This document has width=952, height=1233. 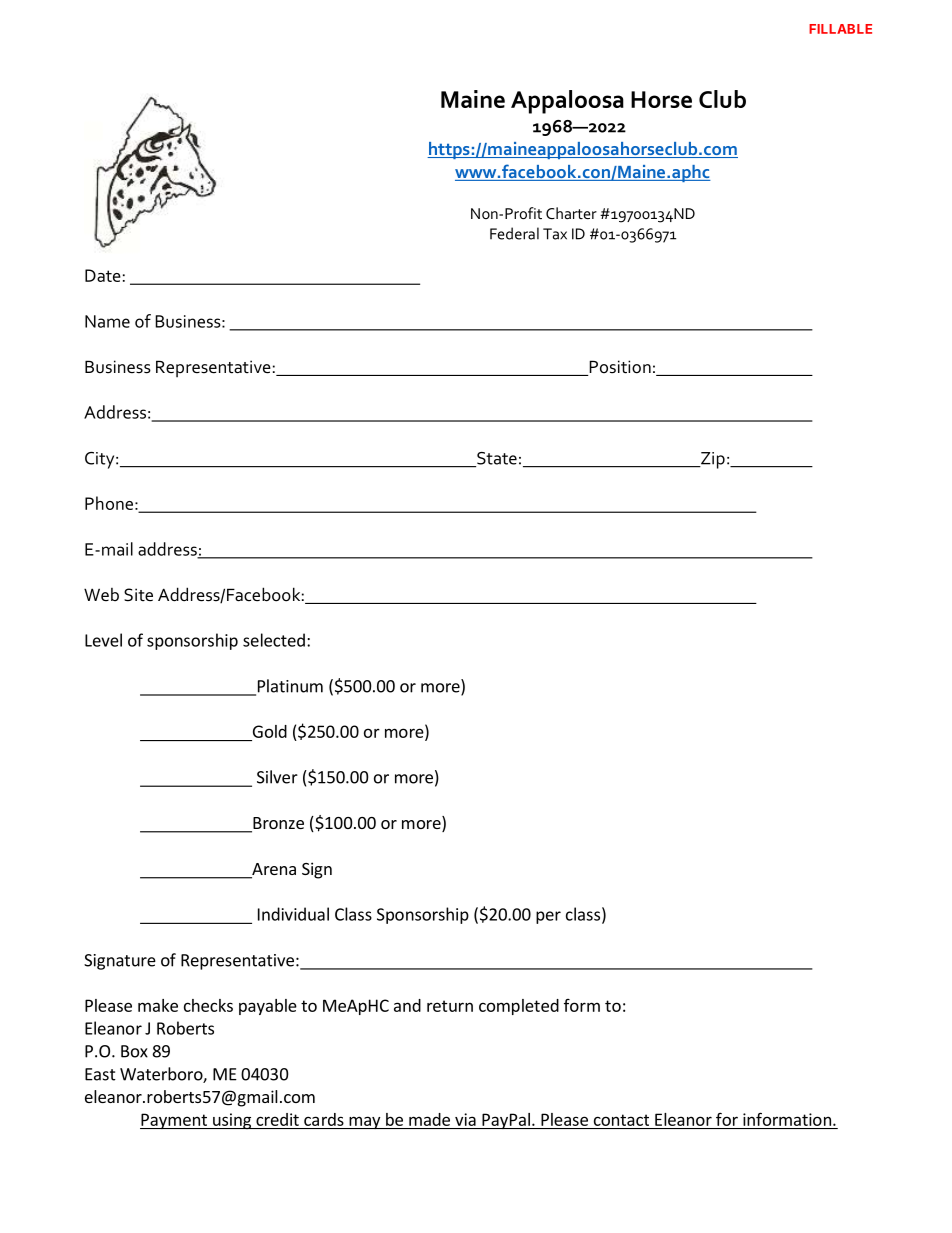 What do you see at coordinates (712, 460) in the document?
I see `Zip` at bounding box center [712, 460].
